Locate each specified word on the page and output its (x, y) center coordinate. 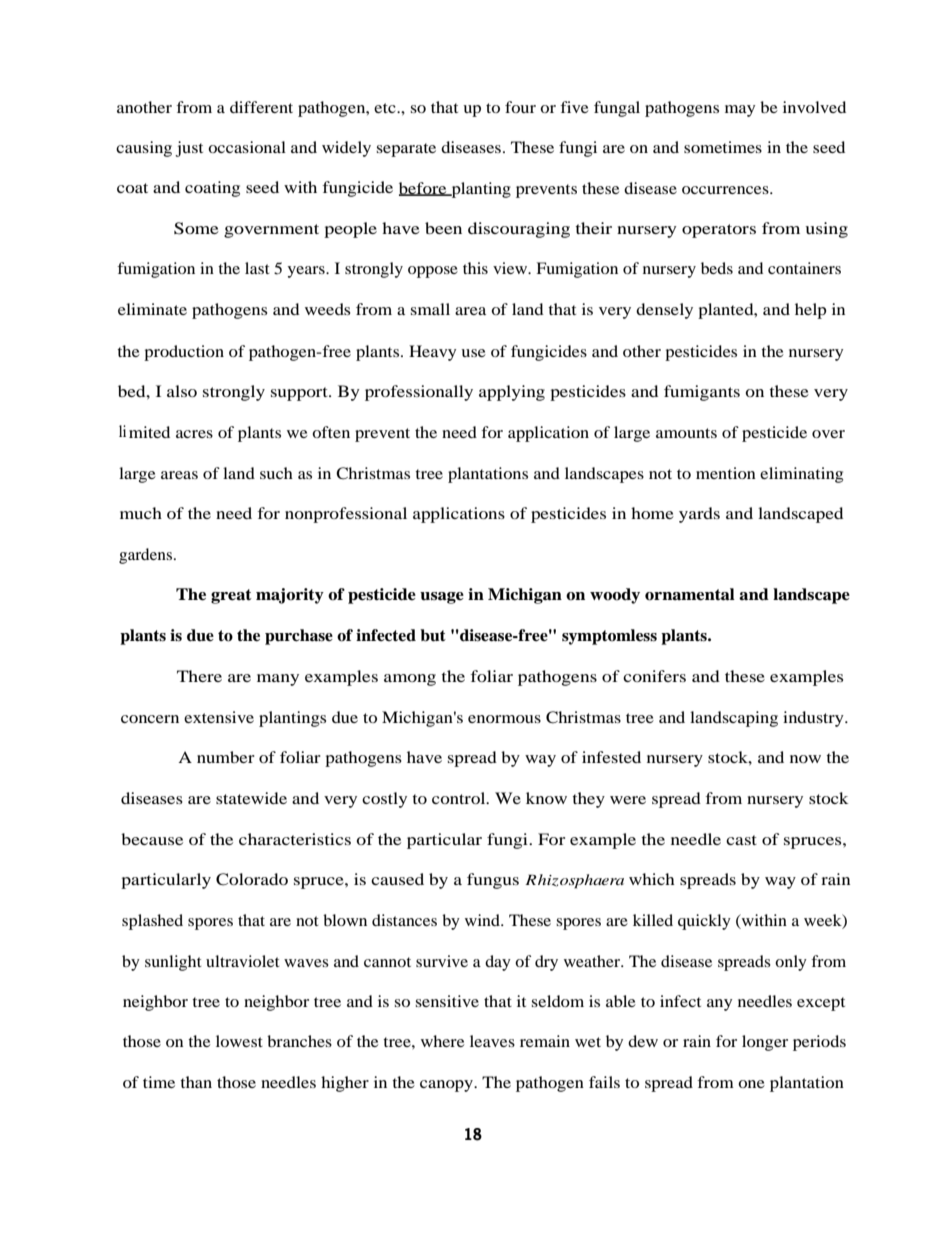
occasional (247, 147)
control (460, 798)
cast (741, 840)
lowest (239, 1041)
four (520, 107)
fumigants (702, 393)
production (184, 353)
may (740, 111)
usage (442, 598)
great (231, 596)
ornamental (690, 594)
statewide (251, 798)
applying (512, 393)
